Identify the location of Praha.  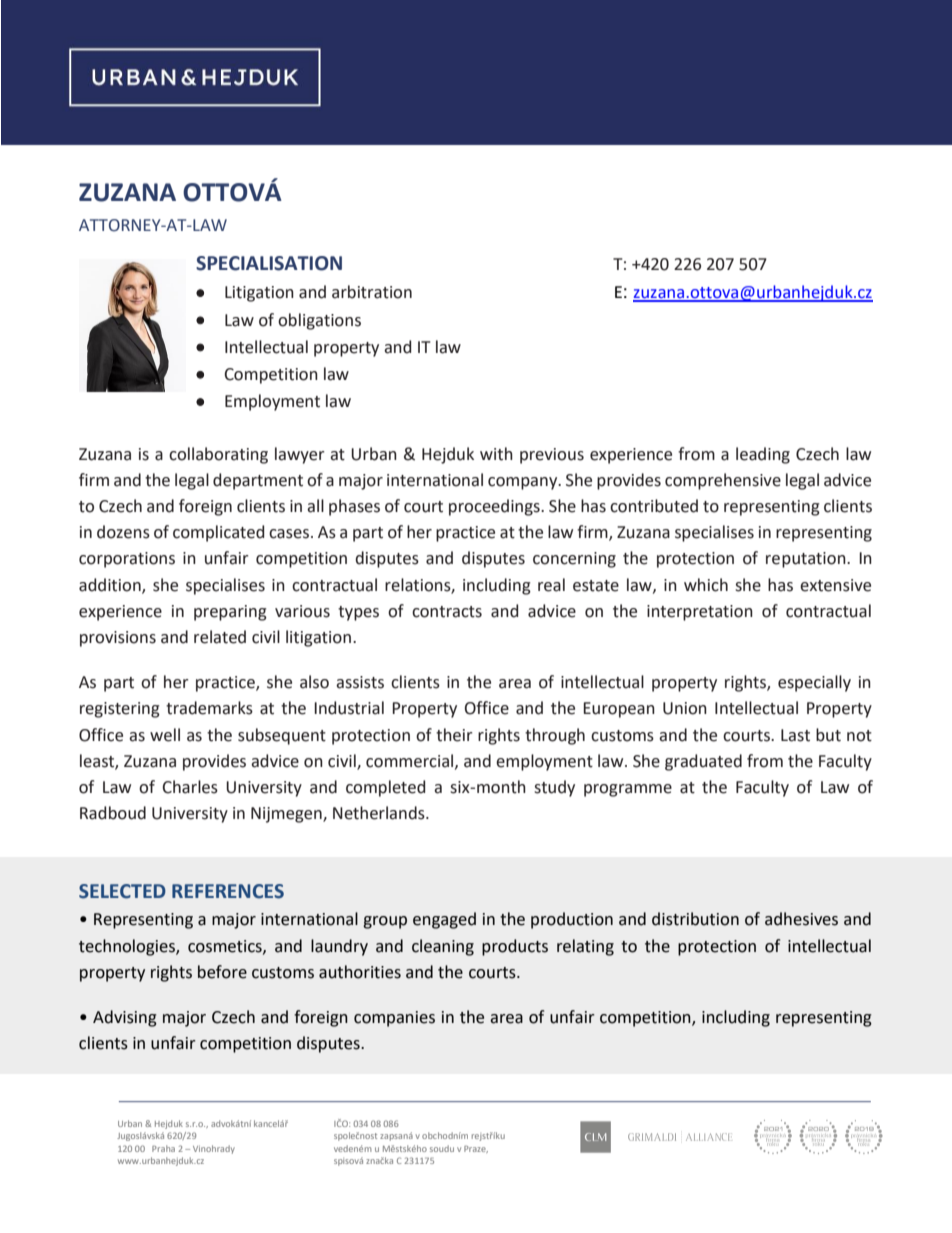
(163, 1148).
